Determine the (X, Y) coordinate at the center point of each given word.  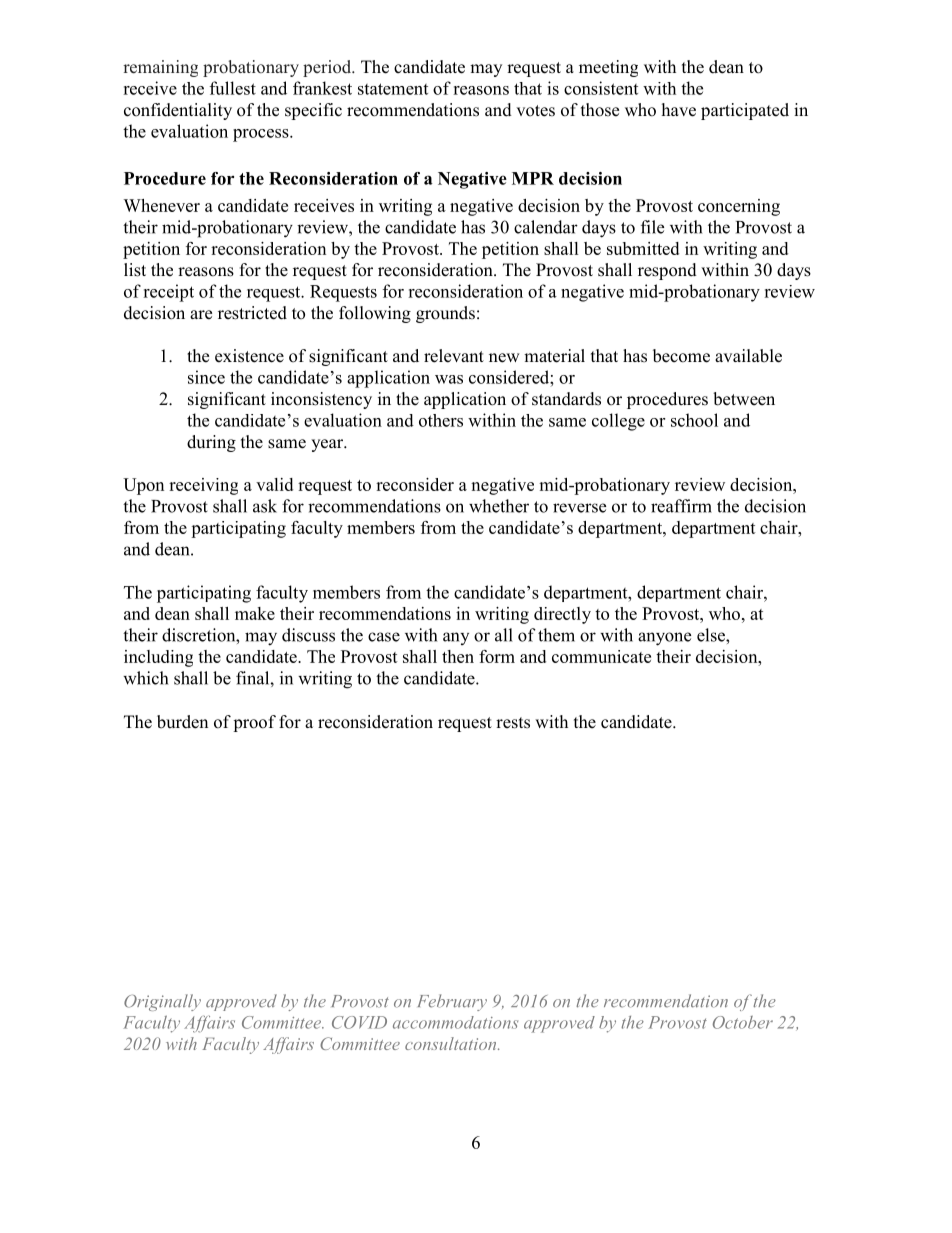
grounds (445, 314)
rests (513, 723)
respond (667, 271)
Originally (162, 1002)
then (458, 656)
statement (393, 89)
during (211, 443)
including (158, 658)
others (441, 420)
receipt (168, 293)
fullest (233, 88)
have (679, 110)
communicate (601, 656)
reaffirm (681, 506)
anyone (664, 639)
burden (182, 722)
